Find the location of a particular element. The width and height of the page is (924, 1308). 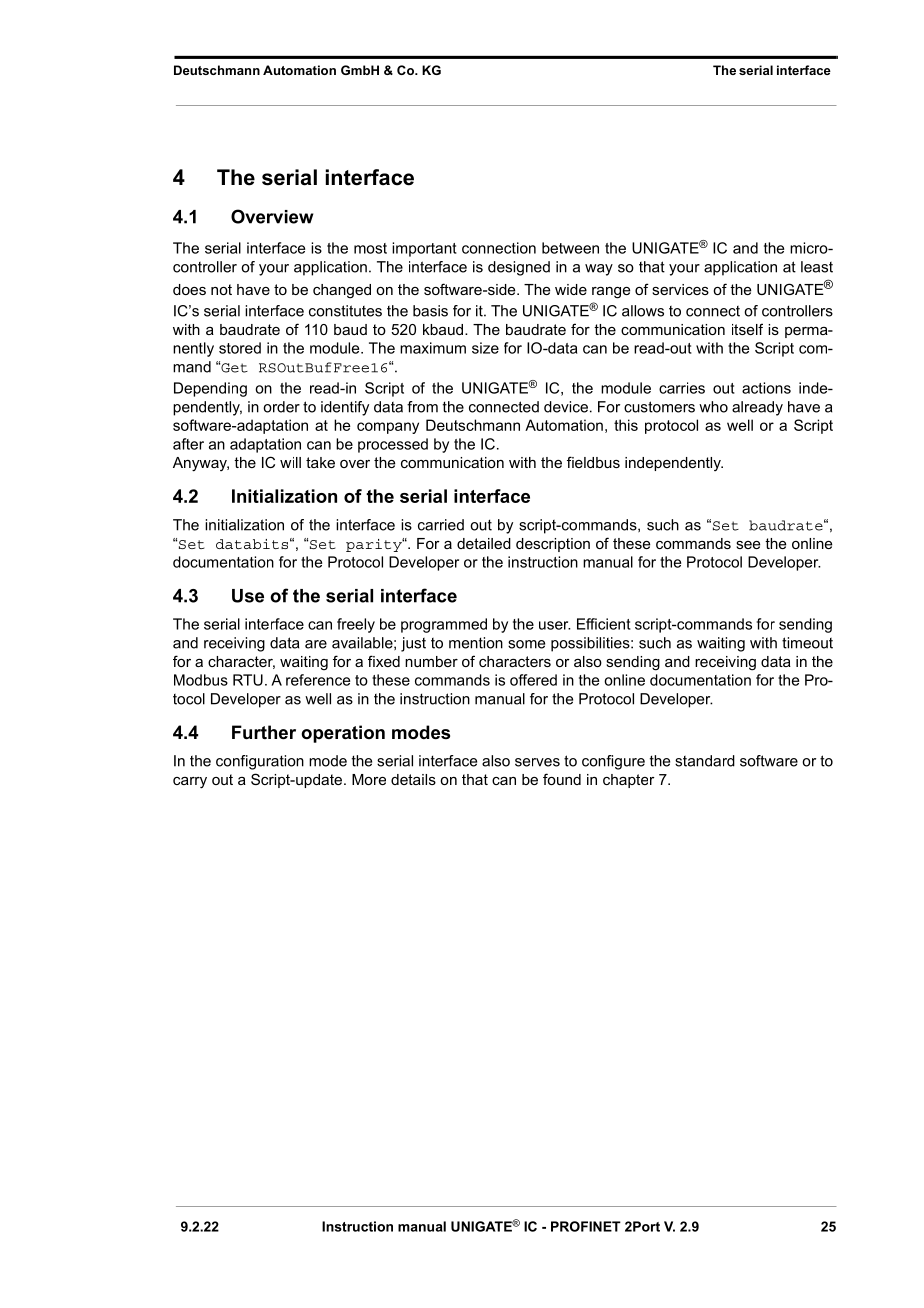

some is located at coordinates (526, 644).
